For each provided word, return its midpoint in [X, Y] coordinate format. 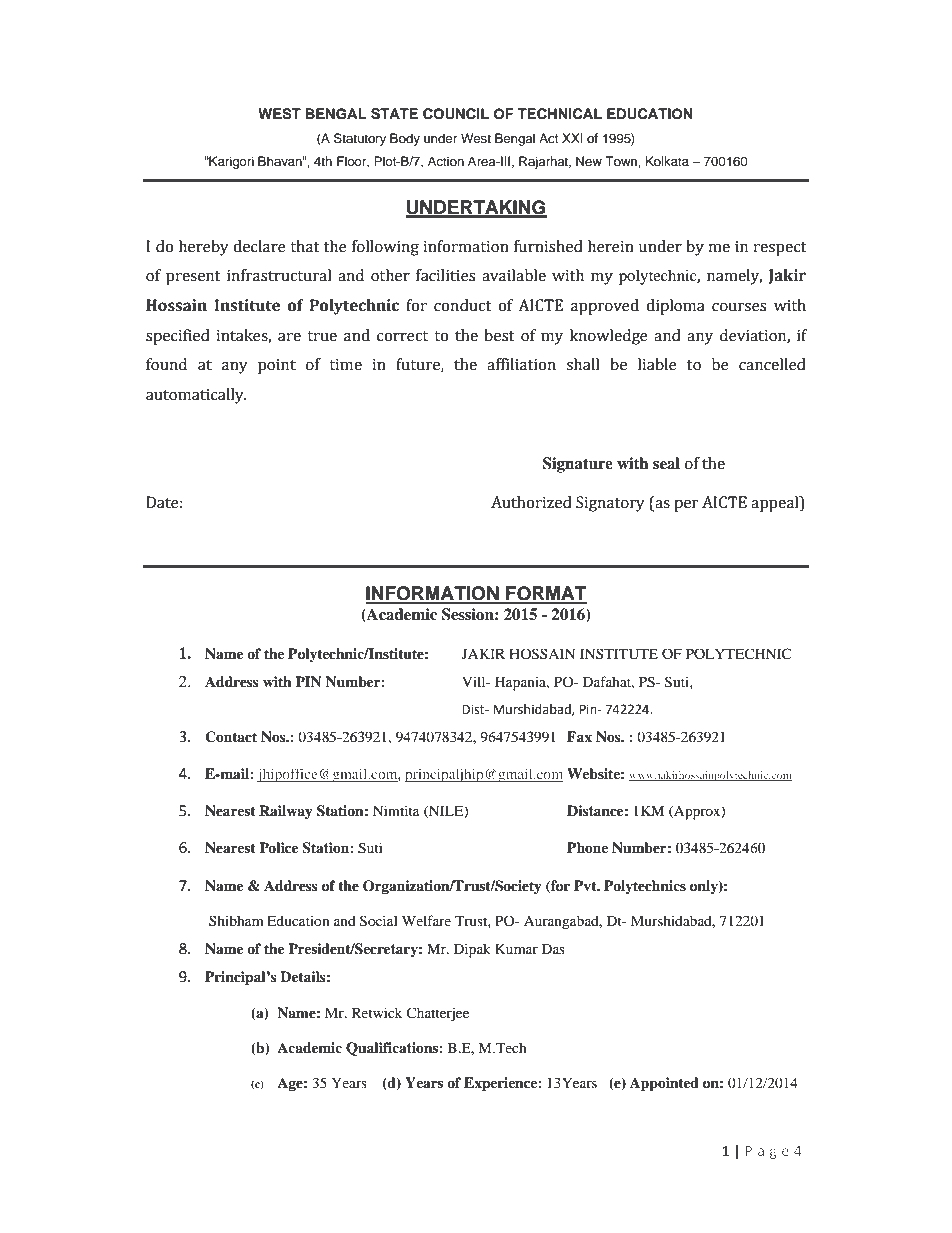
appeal [776, 504]
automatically [196, 396]
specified [178, 337]
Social [379, 921]
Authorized [531, 502]
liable [657, 364]
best [499, 335]
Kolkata [667, 161]
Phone [587, 847]
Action [446, 161]
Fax [579, 736]
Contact [231, 737]
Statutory [360, 139]
